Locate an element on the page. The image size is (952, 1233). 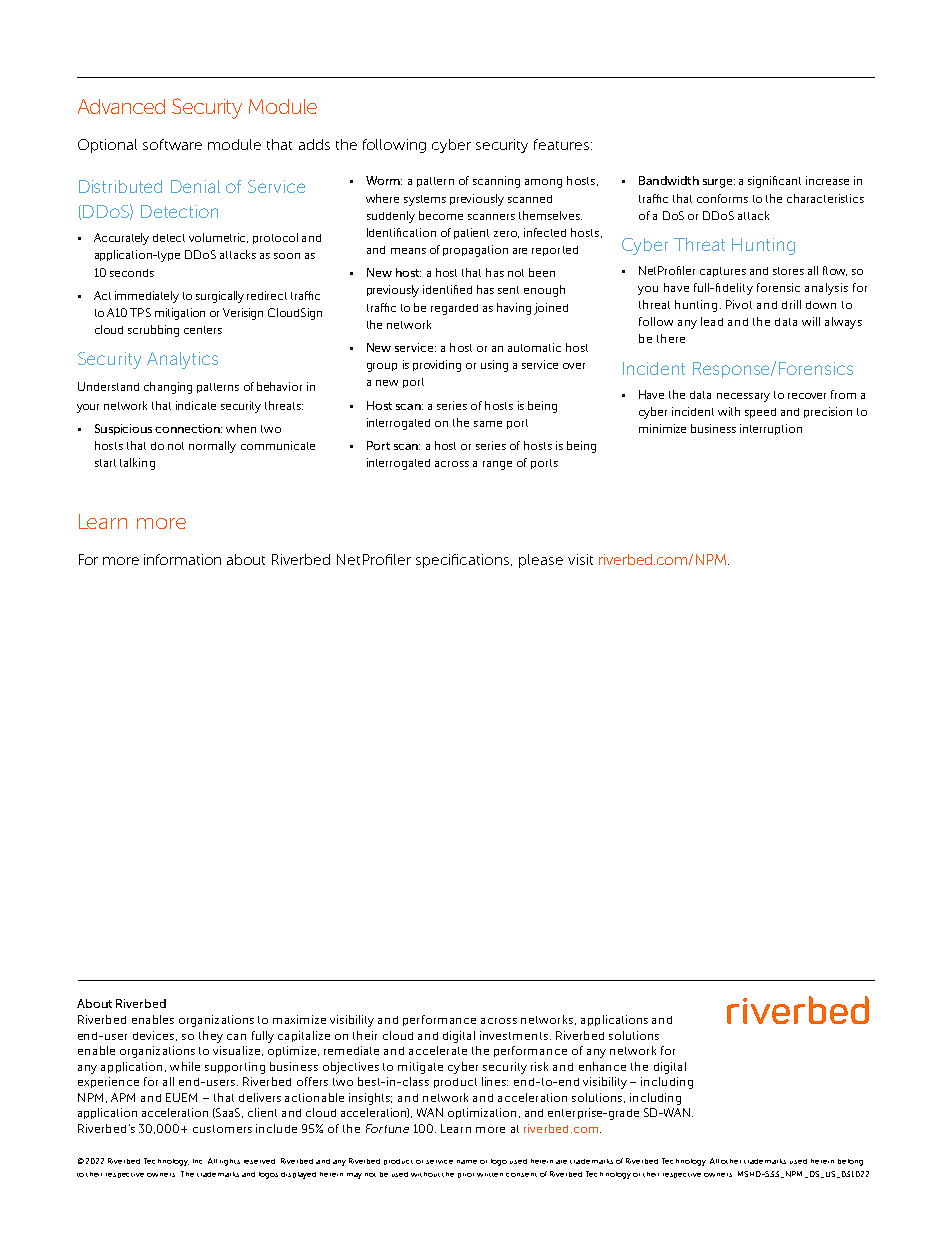
software is located at coordinates (172, 144).
